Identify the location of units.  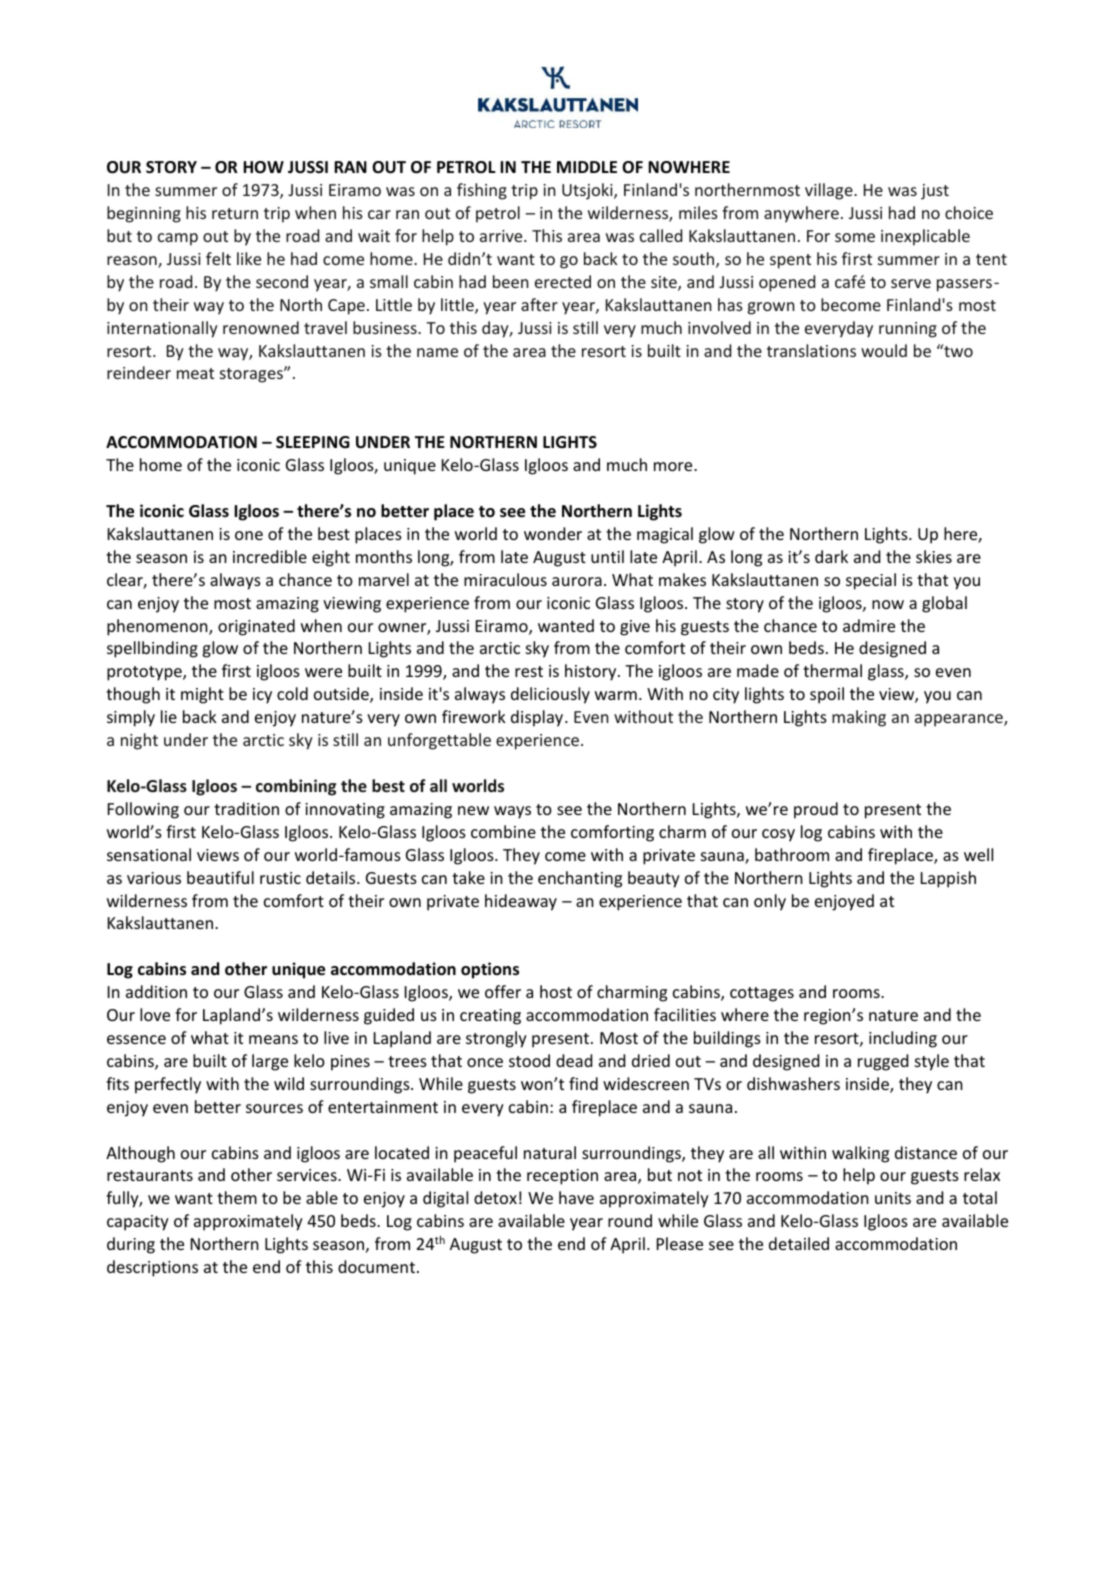
(893, 1198).
